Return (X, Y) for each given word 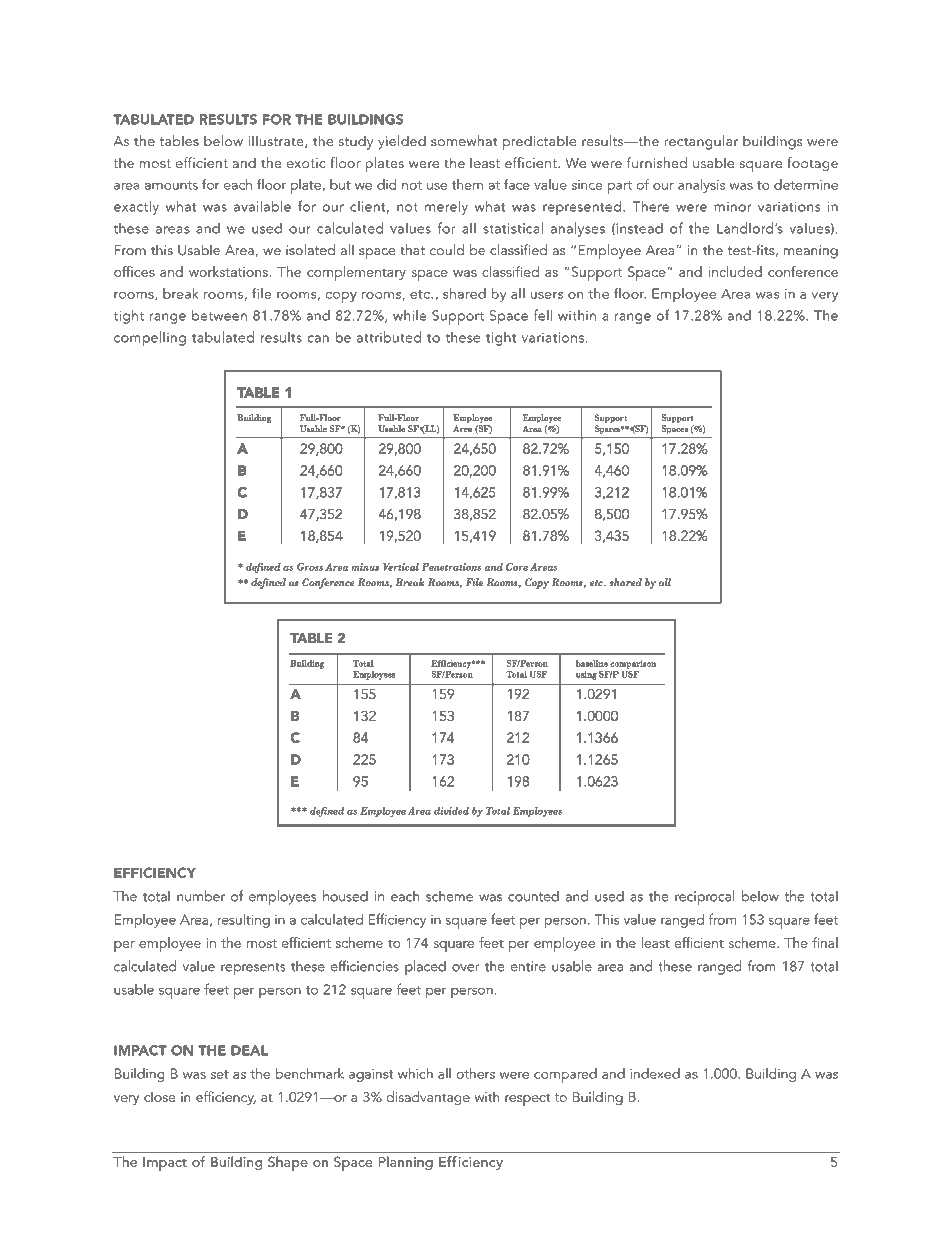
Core (517, 567)
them (467, 184)
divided (451, 811)
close (159, 1096)
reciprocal (704, 897)
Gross (310, 567)
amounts (171, 185)
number (201, 896)
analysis (701, 186)
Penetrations (451, 567)
